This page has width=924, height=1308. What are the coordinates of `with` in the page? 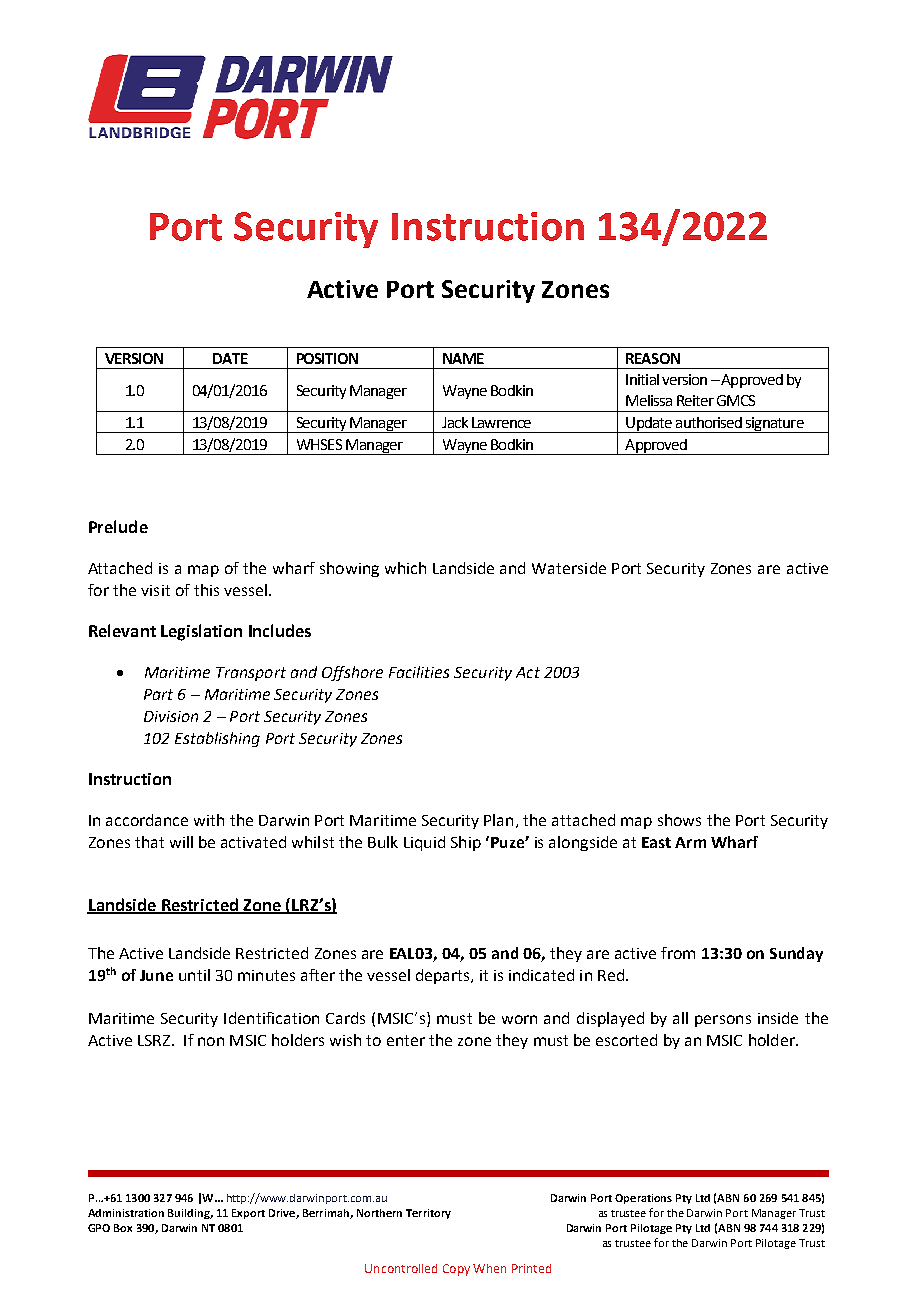 It's located at (209, 820).
